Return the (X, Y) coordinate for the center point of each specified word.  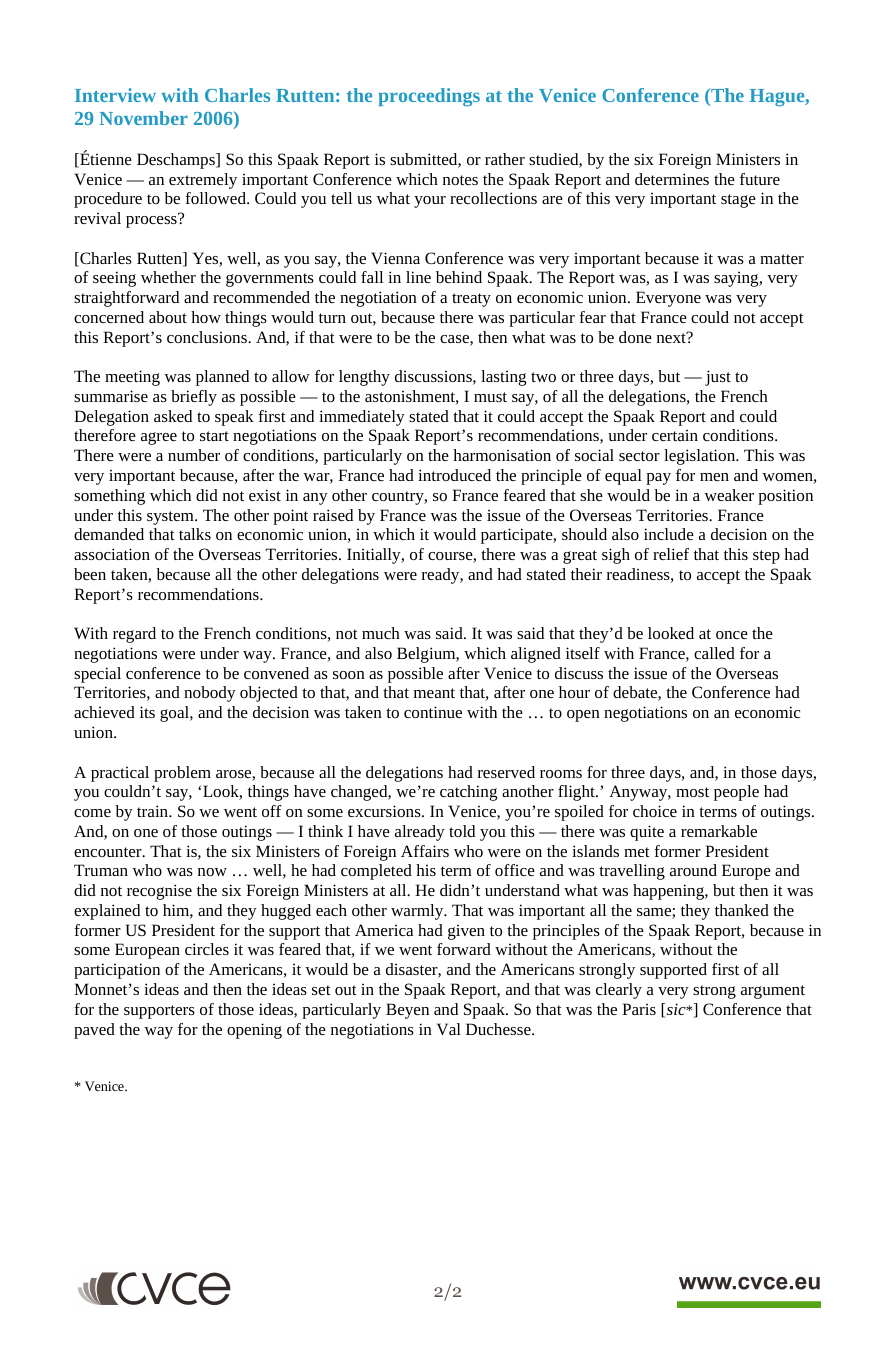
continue (433, 712)
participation (117, 971)
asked (173, 416)
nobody (210, 694)
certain (675, 435)
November (143, 118)
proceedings (429, 97)
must (490, 397)
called (714, 653)
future (760, 179)
